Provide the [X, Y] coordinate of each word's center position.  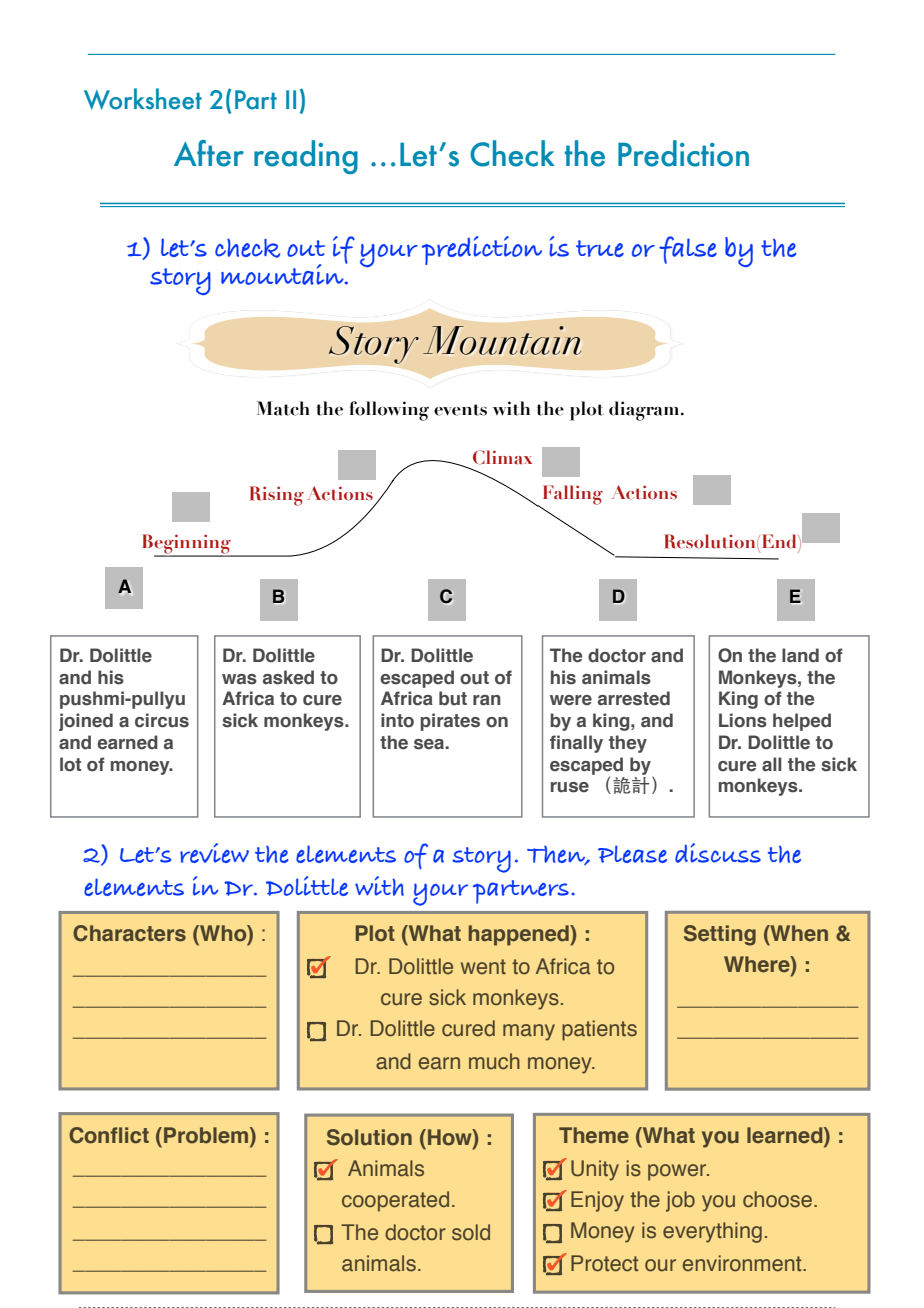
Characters [129, 933]
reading [306, 157]
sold [471, 1232]
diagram [645, 411]
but [453, 698]
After [209, 153]
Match [283, 408]
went [483, 967]
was [239, 679]
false [688, 250]
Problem [207, 1136]
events [460, 410]
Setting [720, 935]
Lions [743, 720]
